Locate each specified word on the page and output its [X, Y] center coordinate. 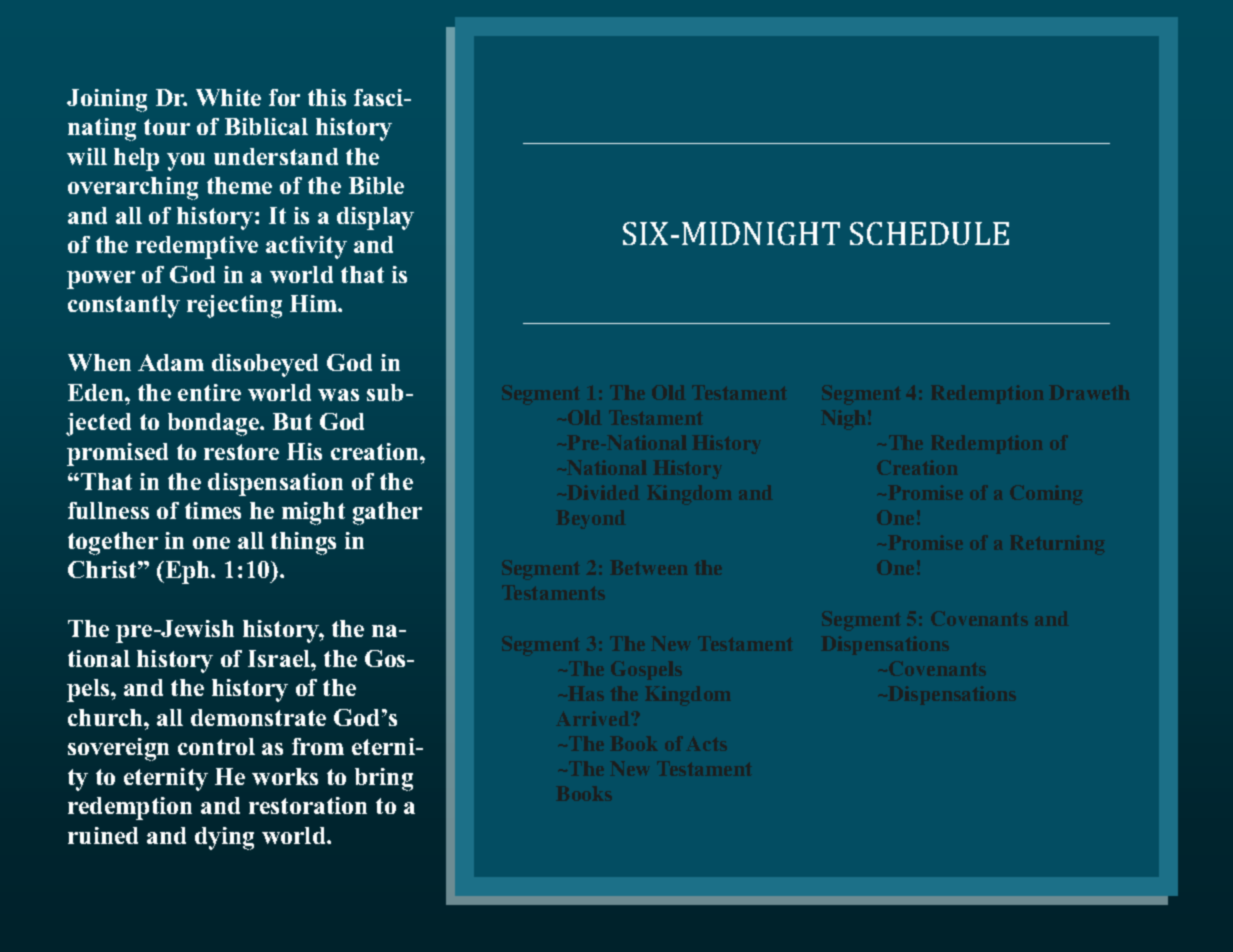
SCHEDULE [929, 233]
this [327, 97]
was [338, 395]
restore [241, 452]
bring [384, 779]
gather [387, 513]
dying [224, 838]
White [228, 97]
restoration [308, 805]
